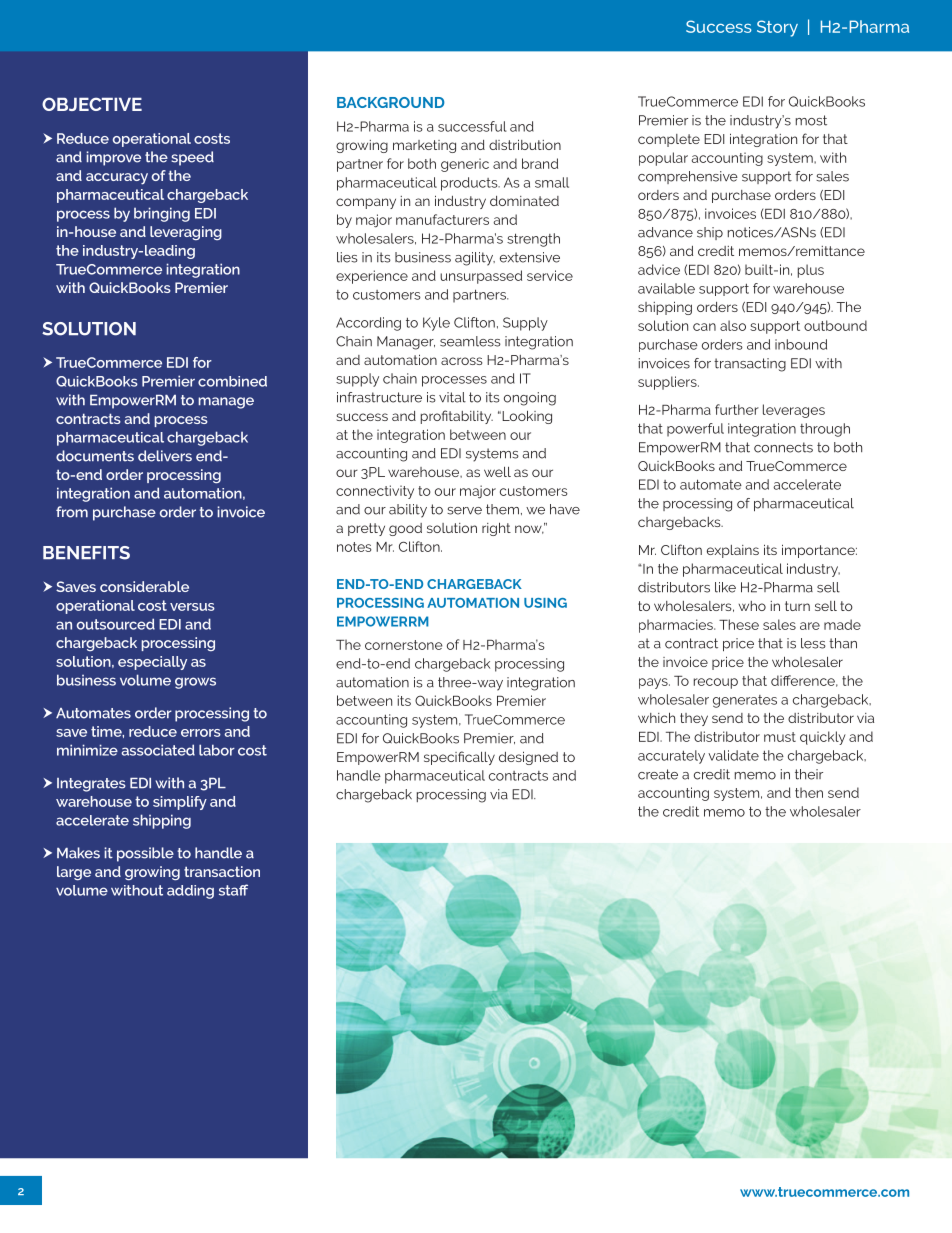 The height and width of the page is (1233, 952). Describe the element at coordinates (144, 586) in the page. I see `considerable` at that location.
